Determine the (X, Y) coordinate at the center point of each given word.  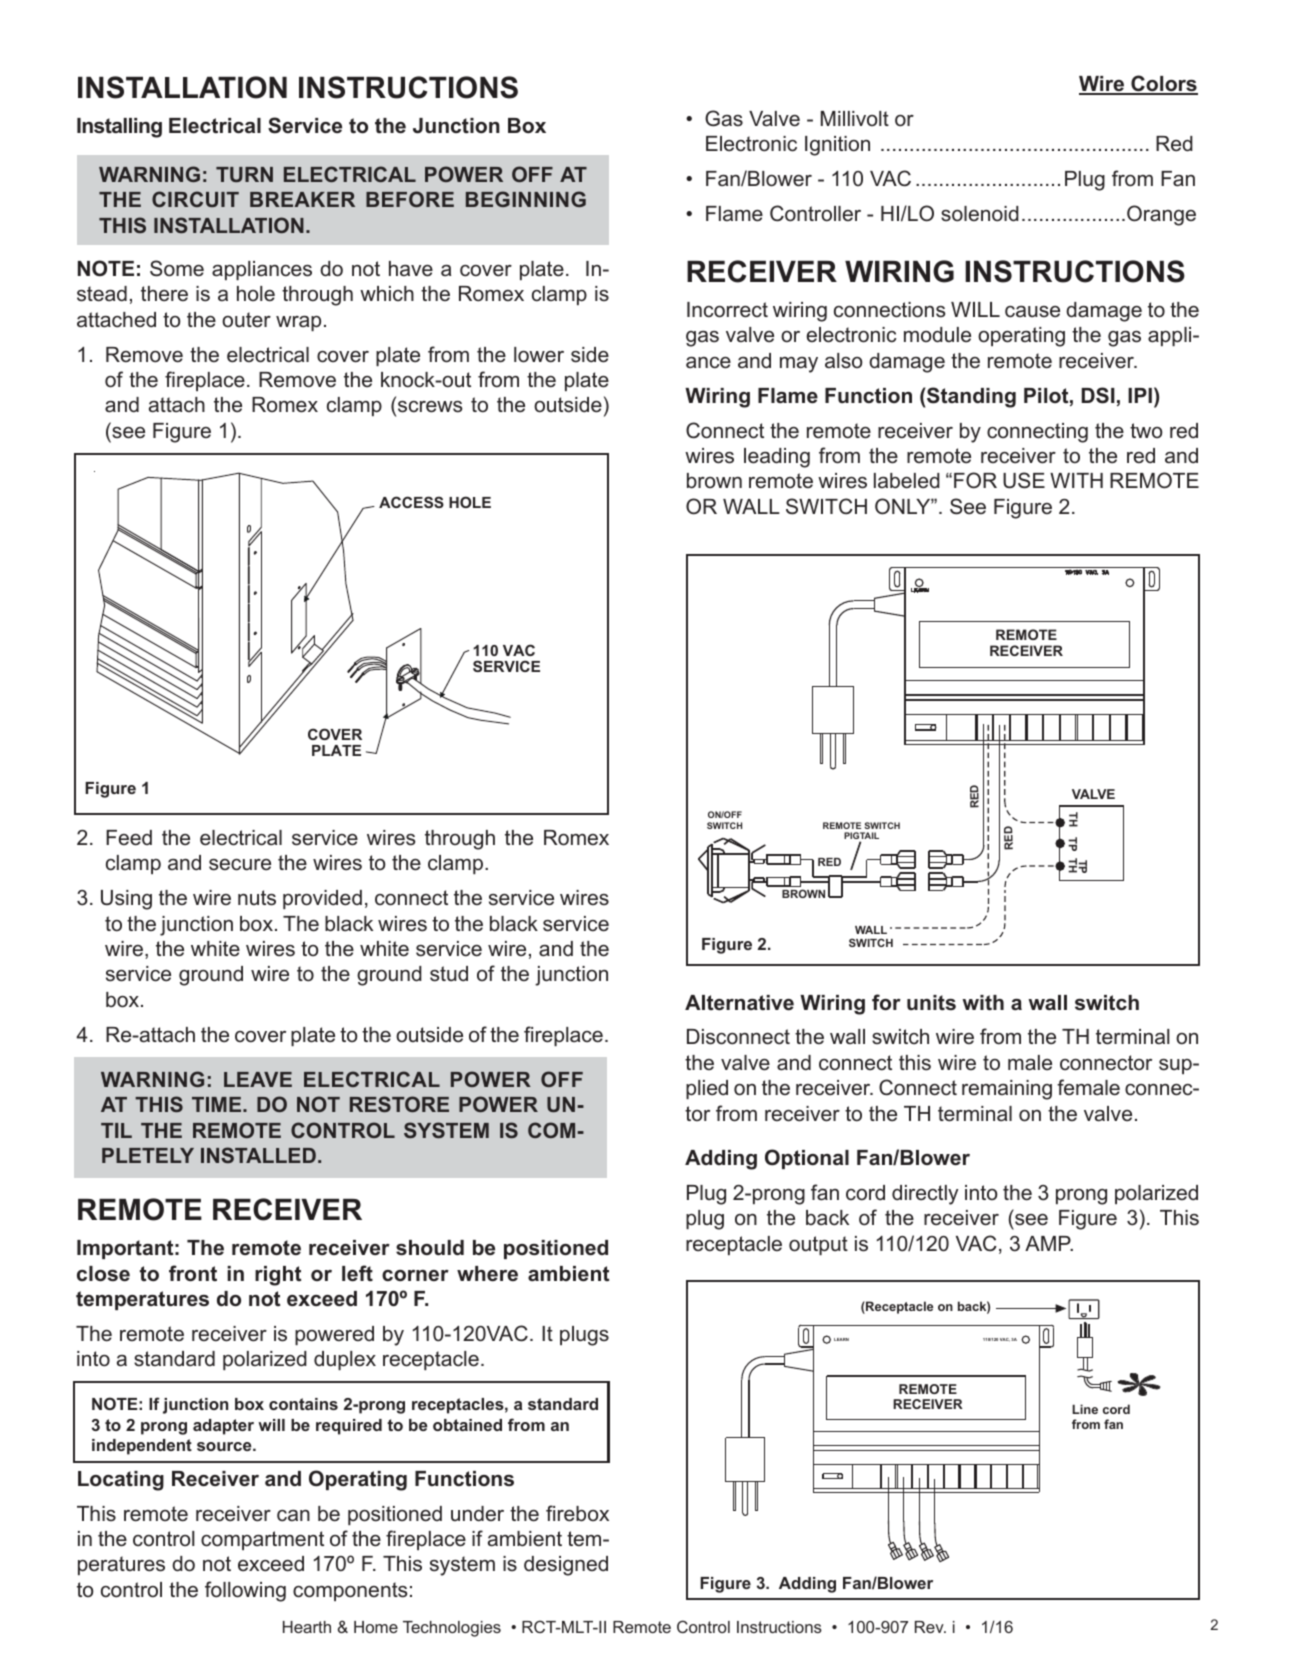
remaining (1007, 1090)
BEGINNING (526, 199)
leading (777, 458)
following (245, 1591)
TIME (218, 1104)
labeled (907, 481)
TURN (244, 174)
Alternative (739, 1003)
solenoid (980, 214)
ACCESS (411, 502)
